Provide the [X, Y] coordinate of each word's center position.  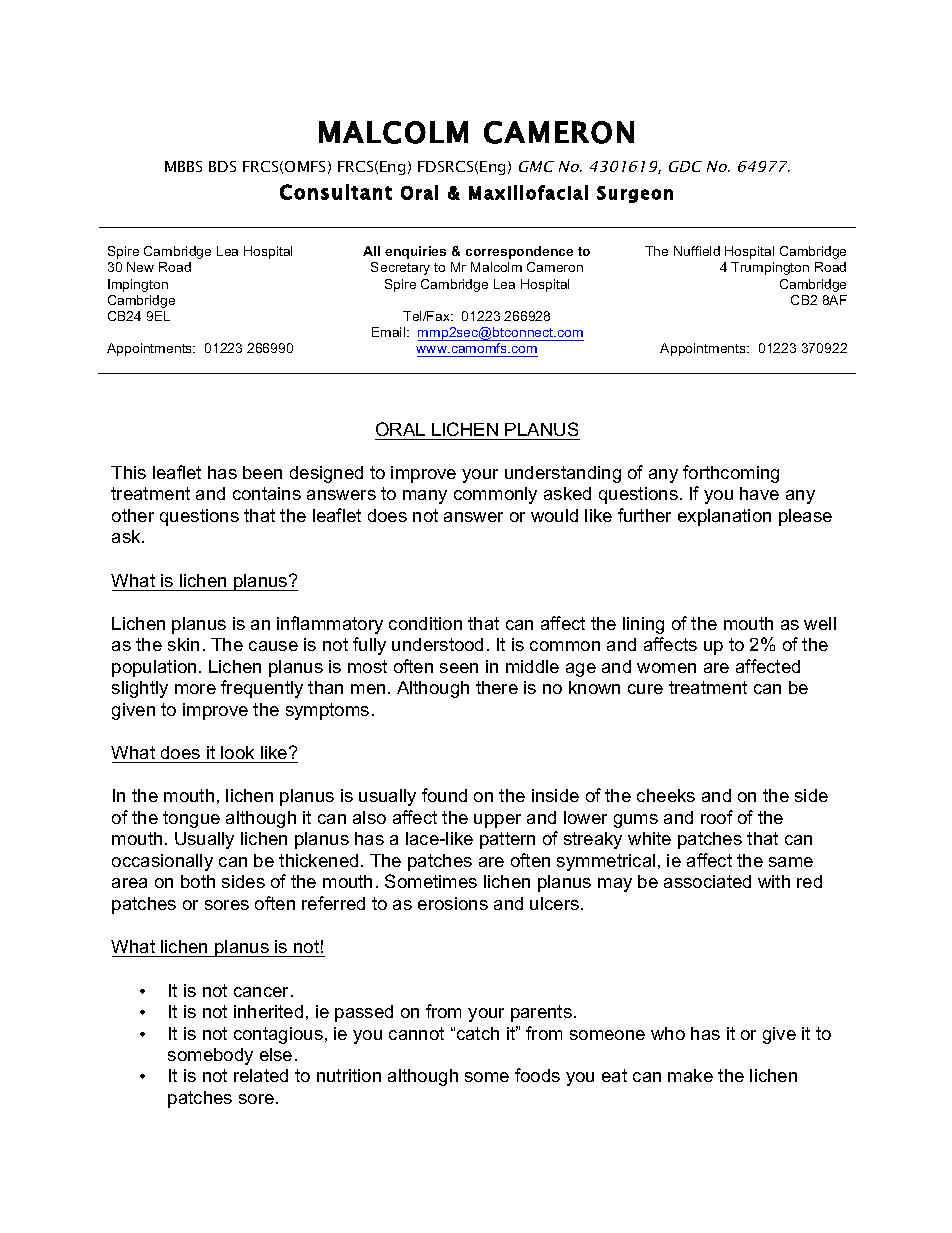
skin [183, 644]
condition [425, 623]
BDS [222, 166]
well [820, 623]
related [261, 1075]
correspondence [519, 252]
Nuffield [697, 251]
